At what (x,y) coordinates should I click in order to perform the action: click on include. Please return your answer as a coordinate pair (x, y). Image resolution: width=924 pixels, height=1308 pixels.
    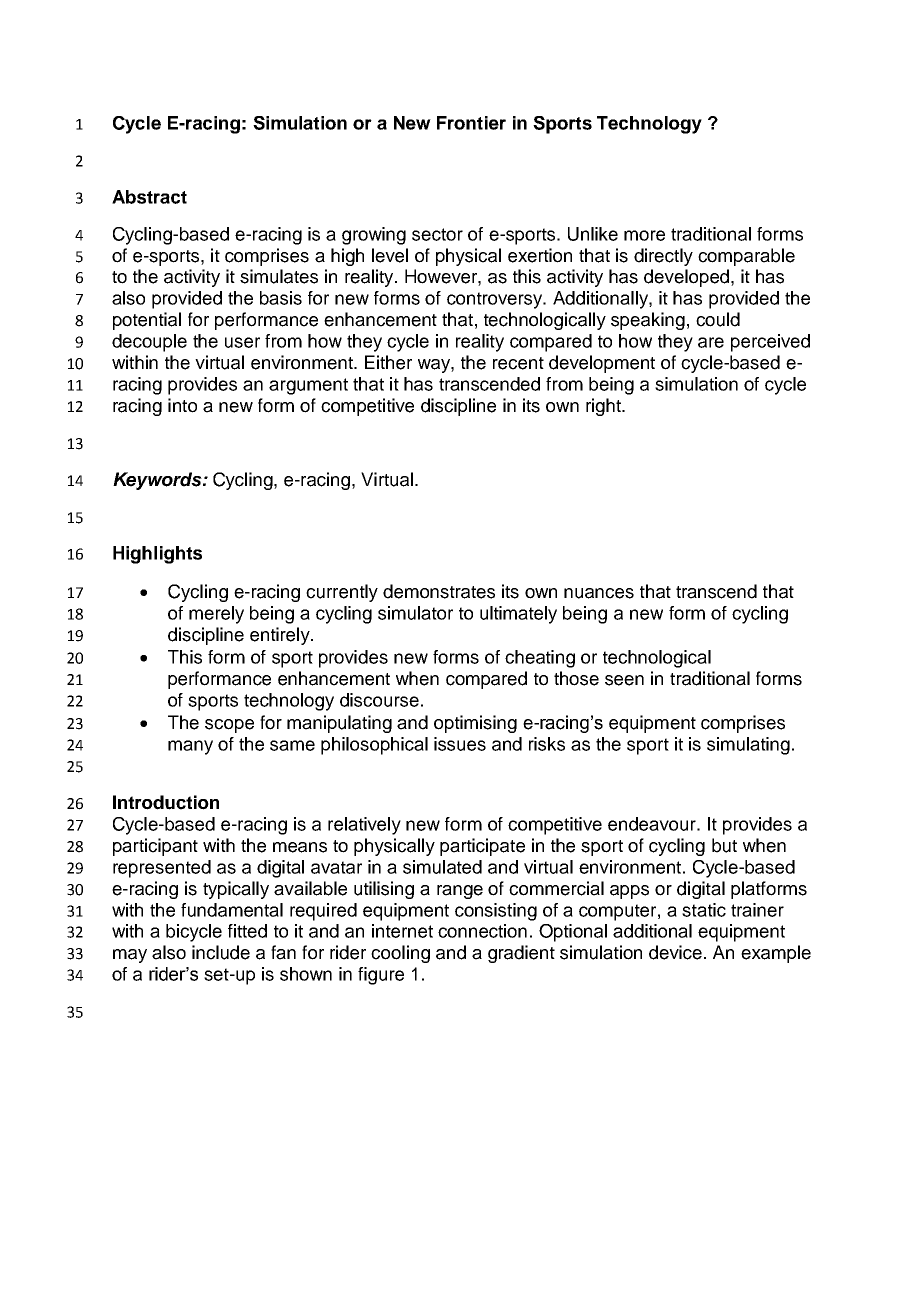
    Looking at the image, I should click on (221, 952).
